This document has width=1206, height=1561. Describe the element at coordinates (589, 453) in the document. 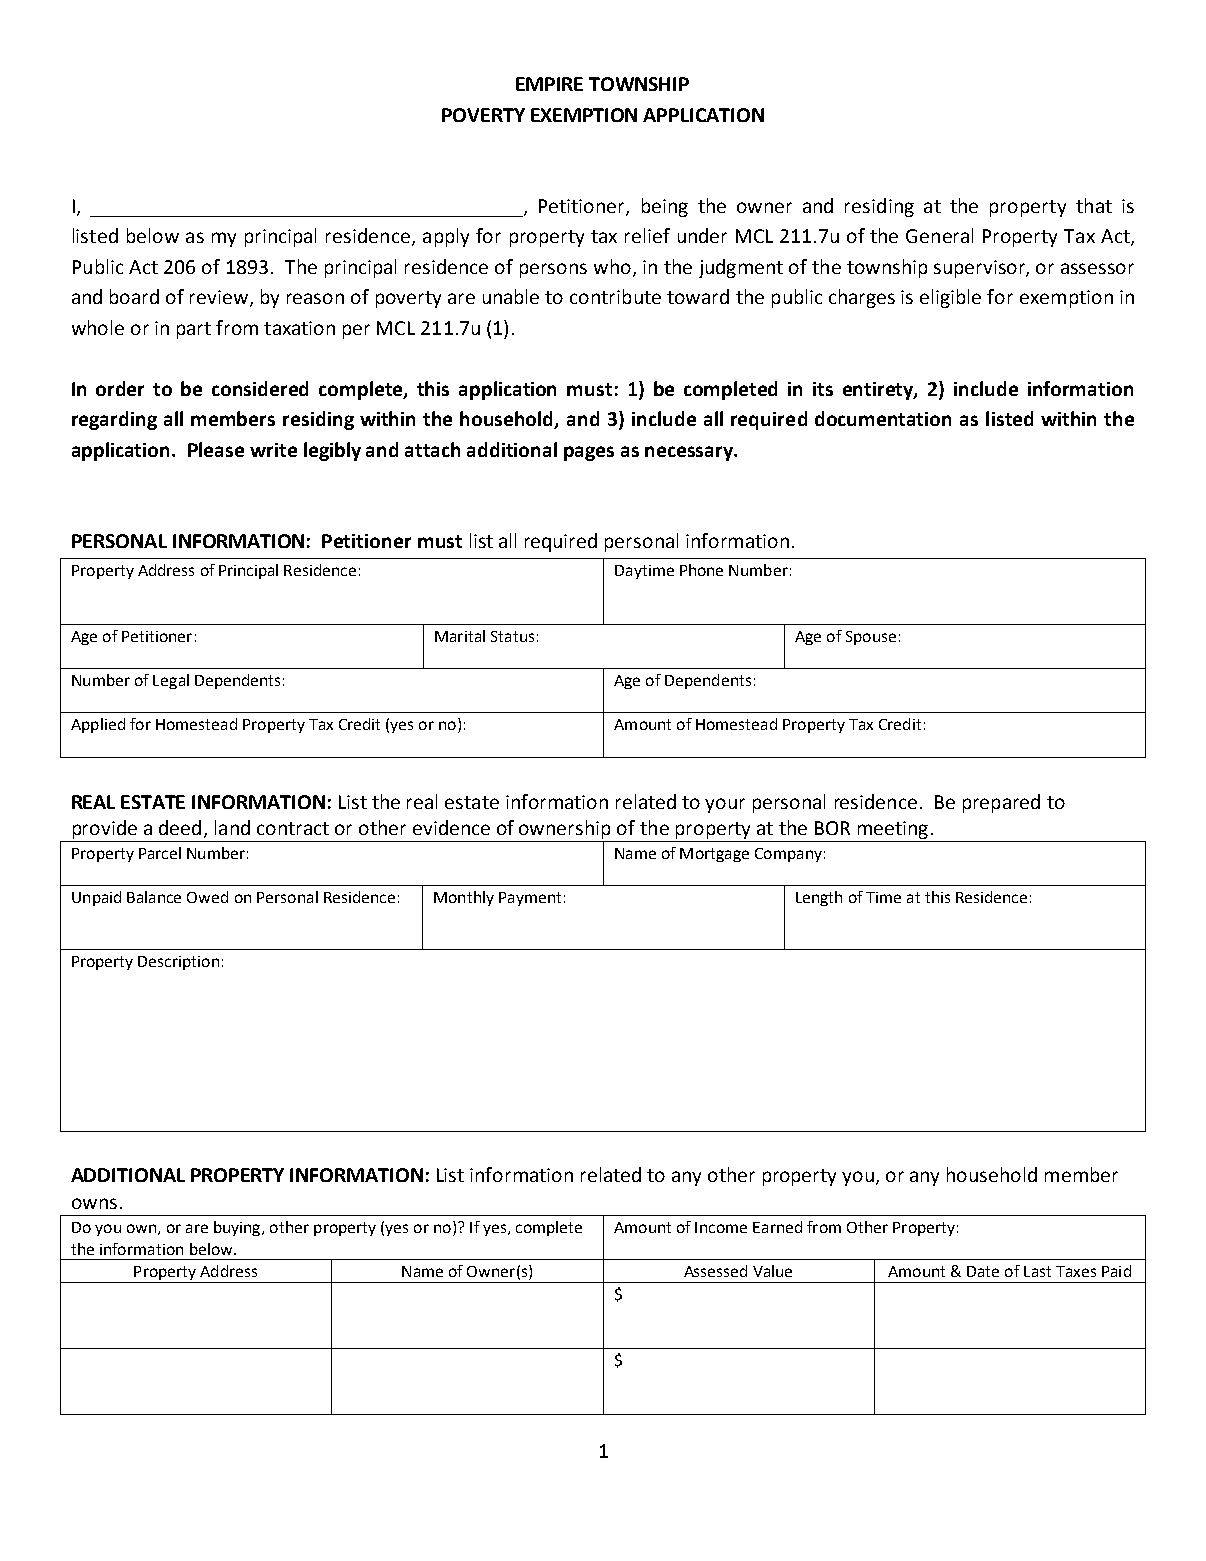

I see `pages` at that location.
